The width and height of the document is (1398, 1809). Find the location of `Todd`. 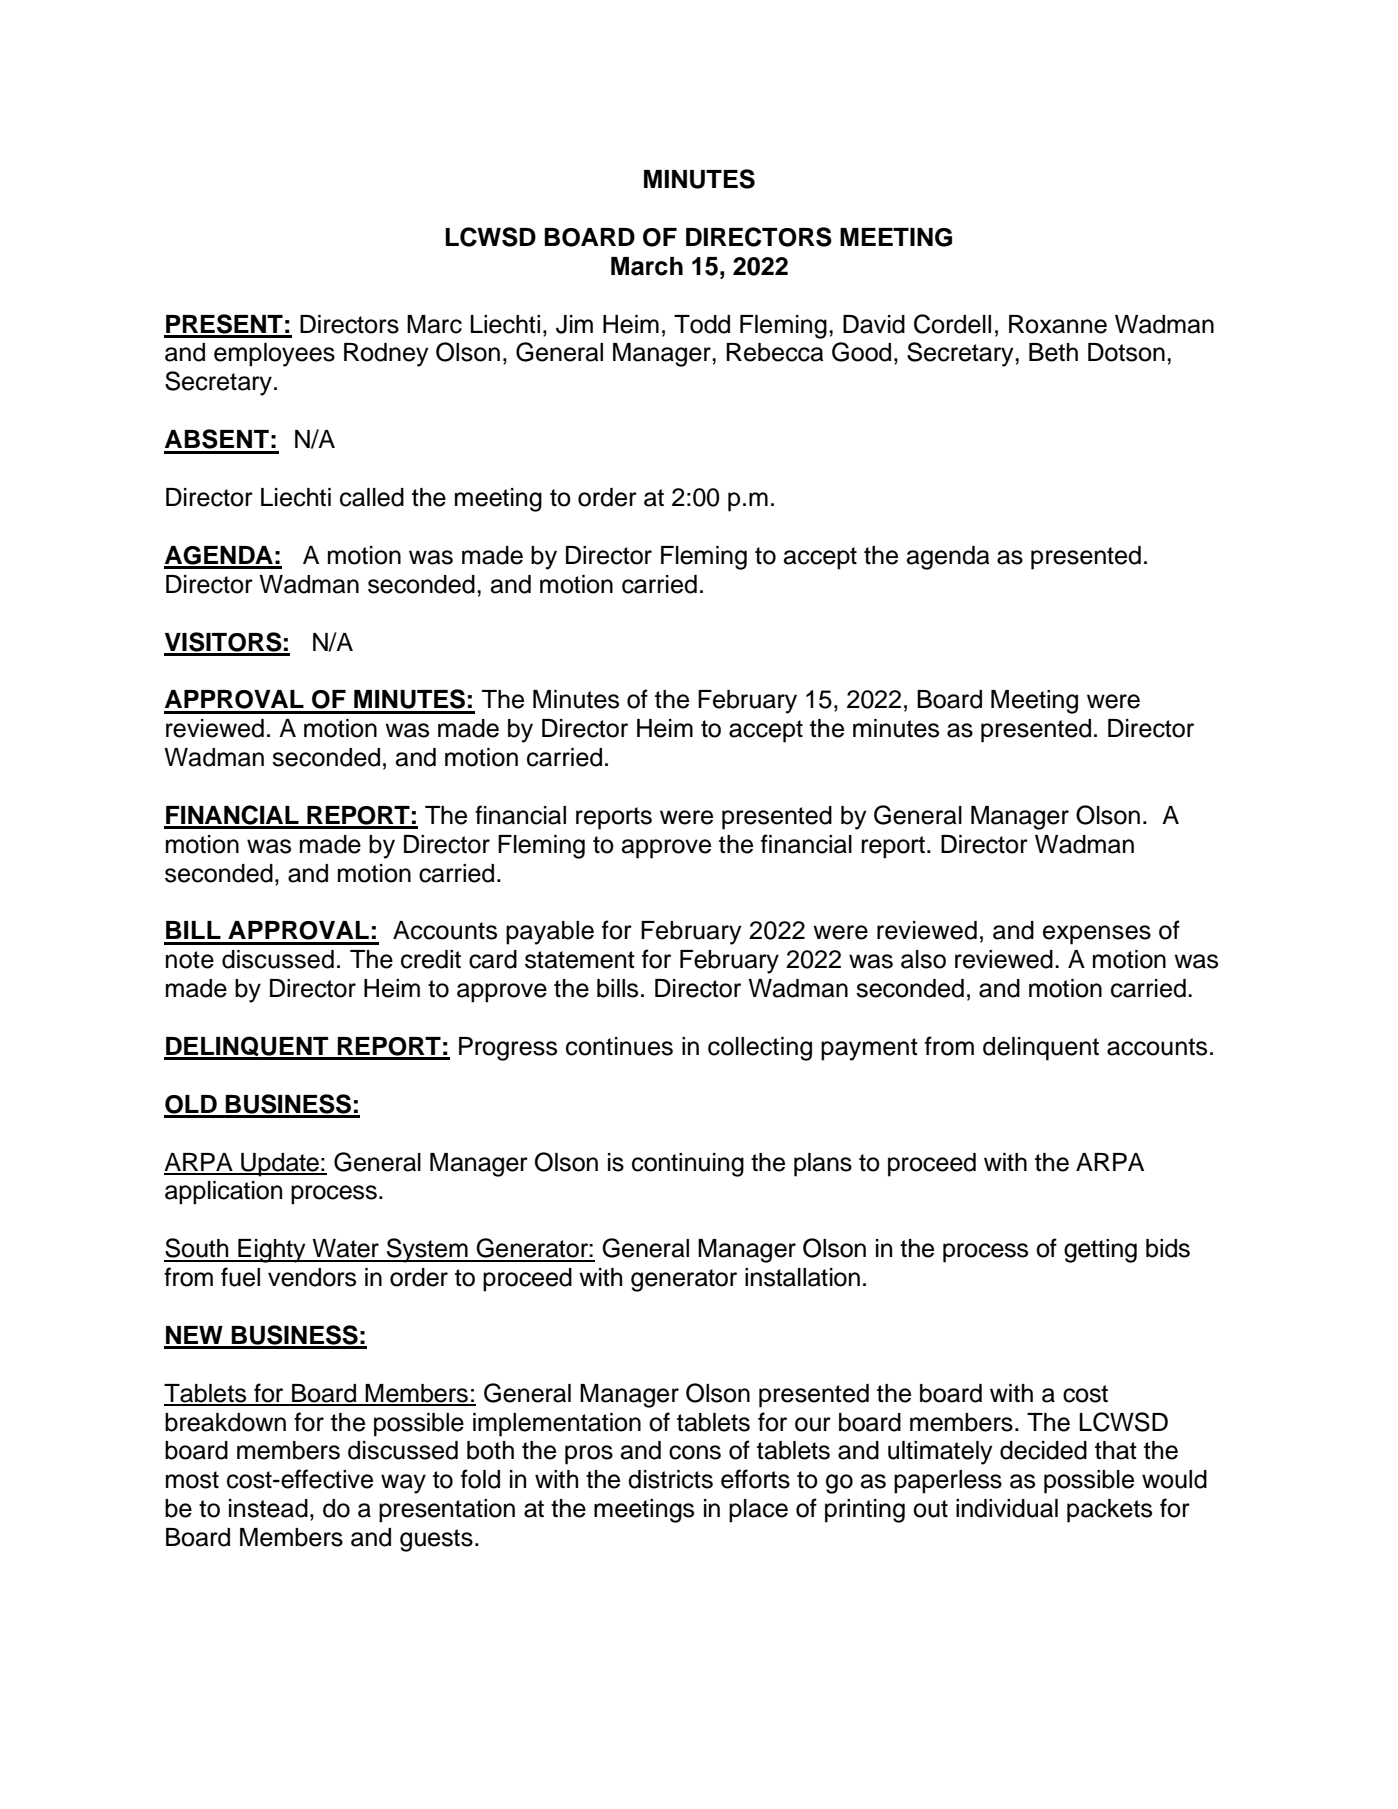

Todd is located at coordinates (702, 324).
